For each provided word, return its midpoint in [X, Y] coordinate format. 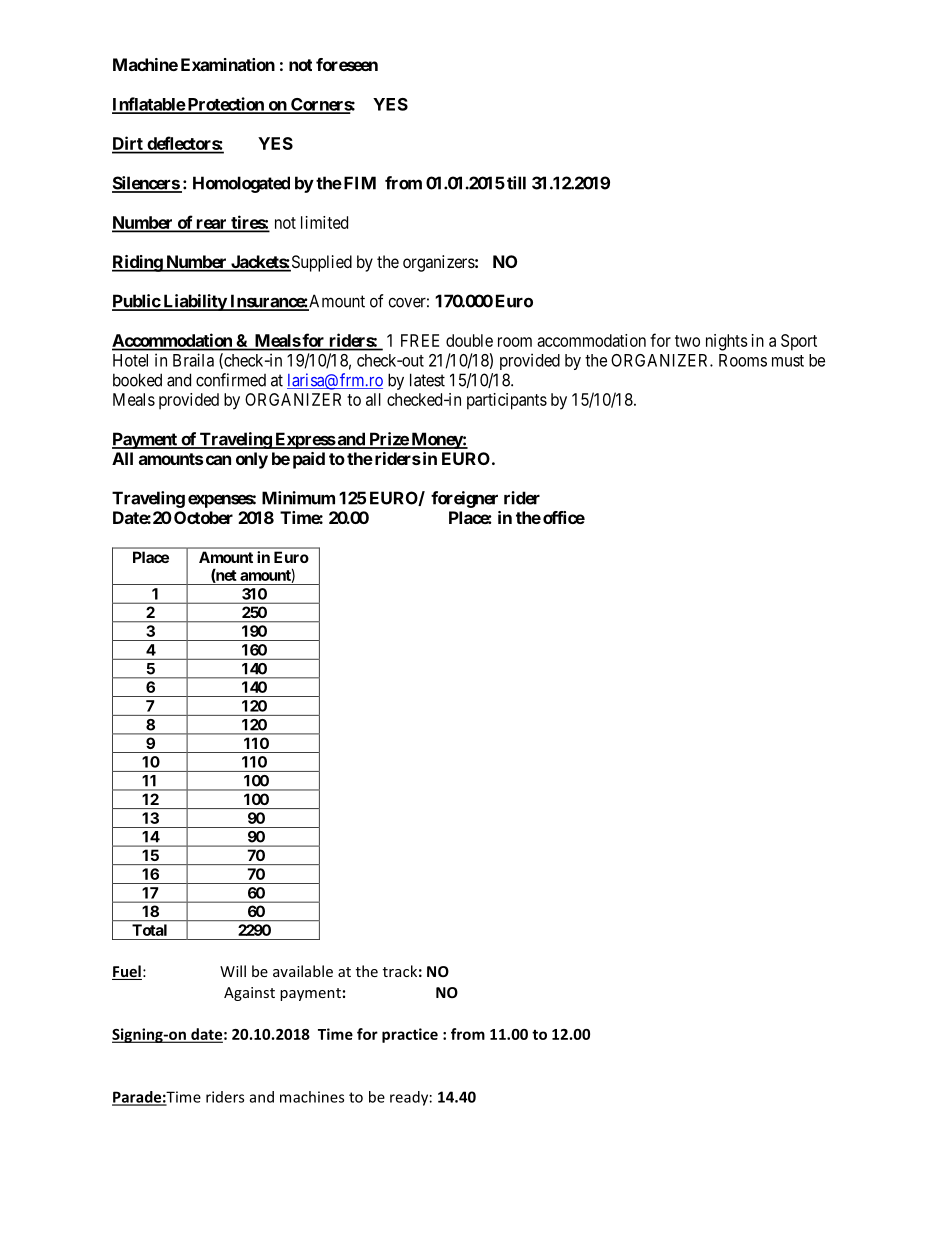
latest [427, 380]
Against [249, 994]
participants [507, 401]
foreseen [347, 64]
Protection [225, 105]
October [203, 517]
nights [727, 342]
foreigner [464, 499]
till [516, 183]
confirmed [231, 380]
